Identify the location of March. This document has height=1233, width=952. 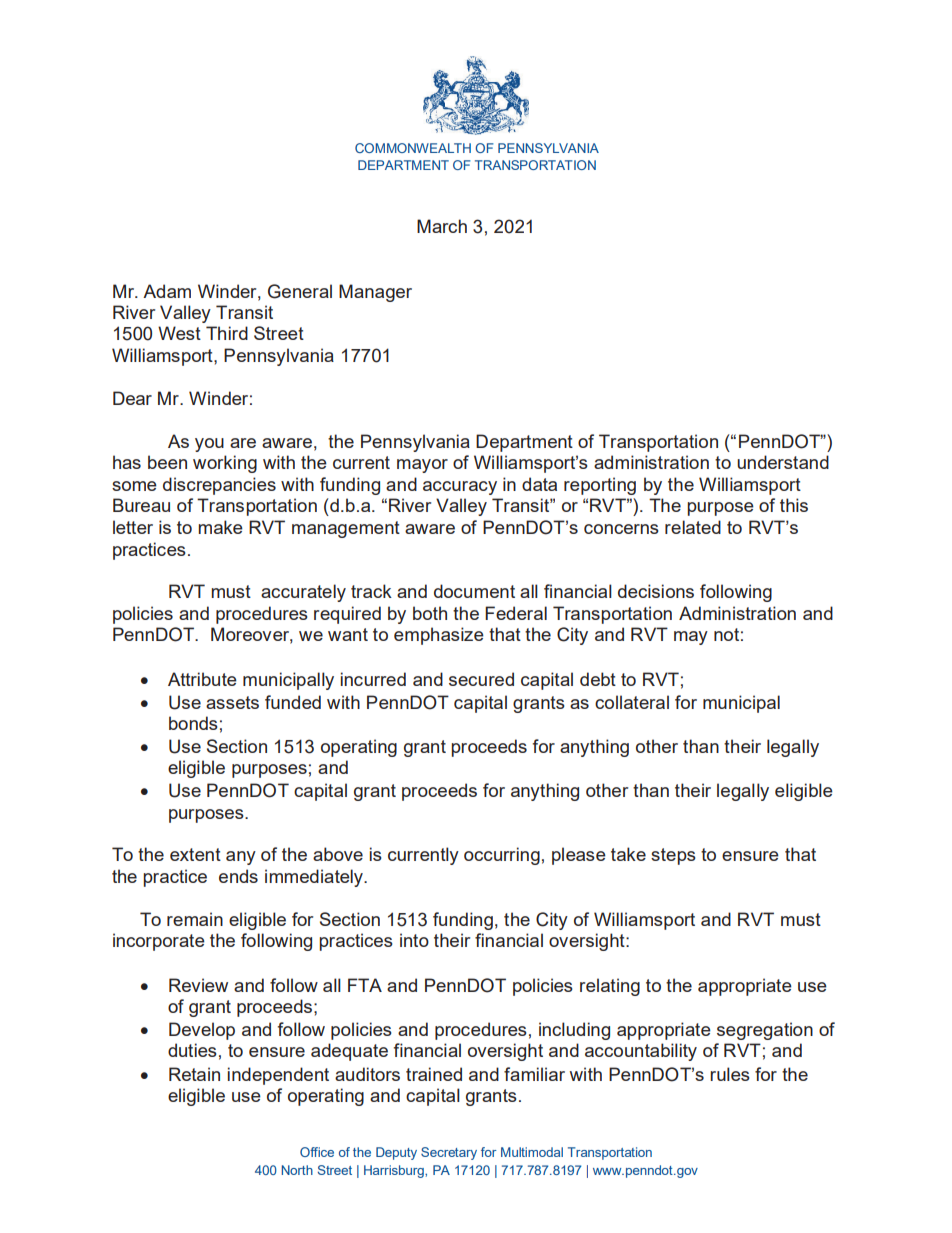
(442, 226).
